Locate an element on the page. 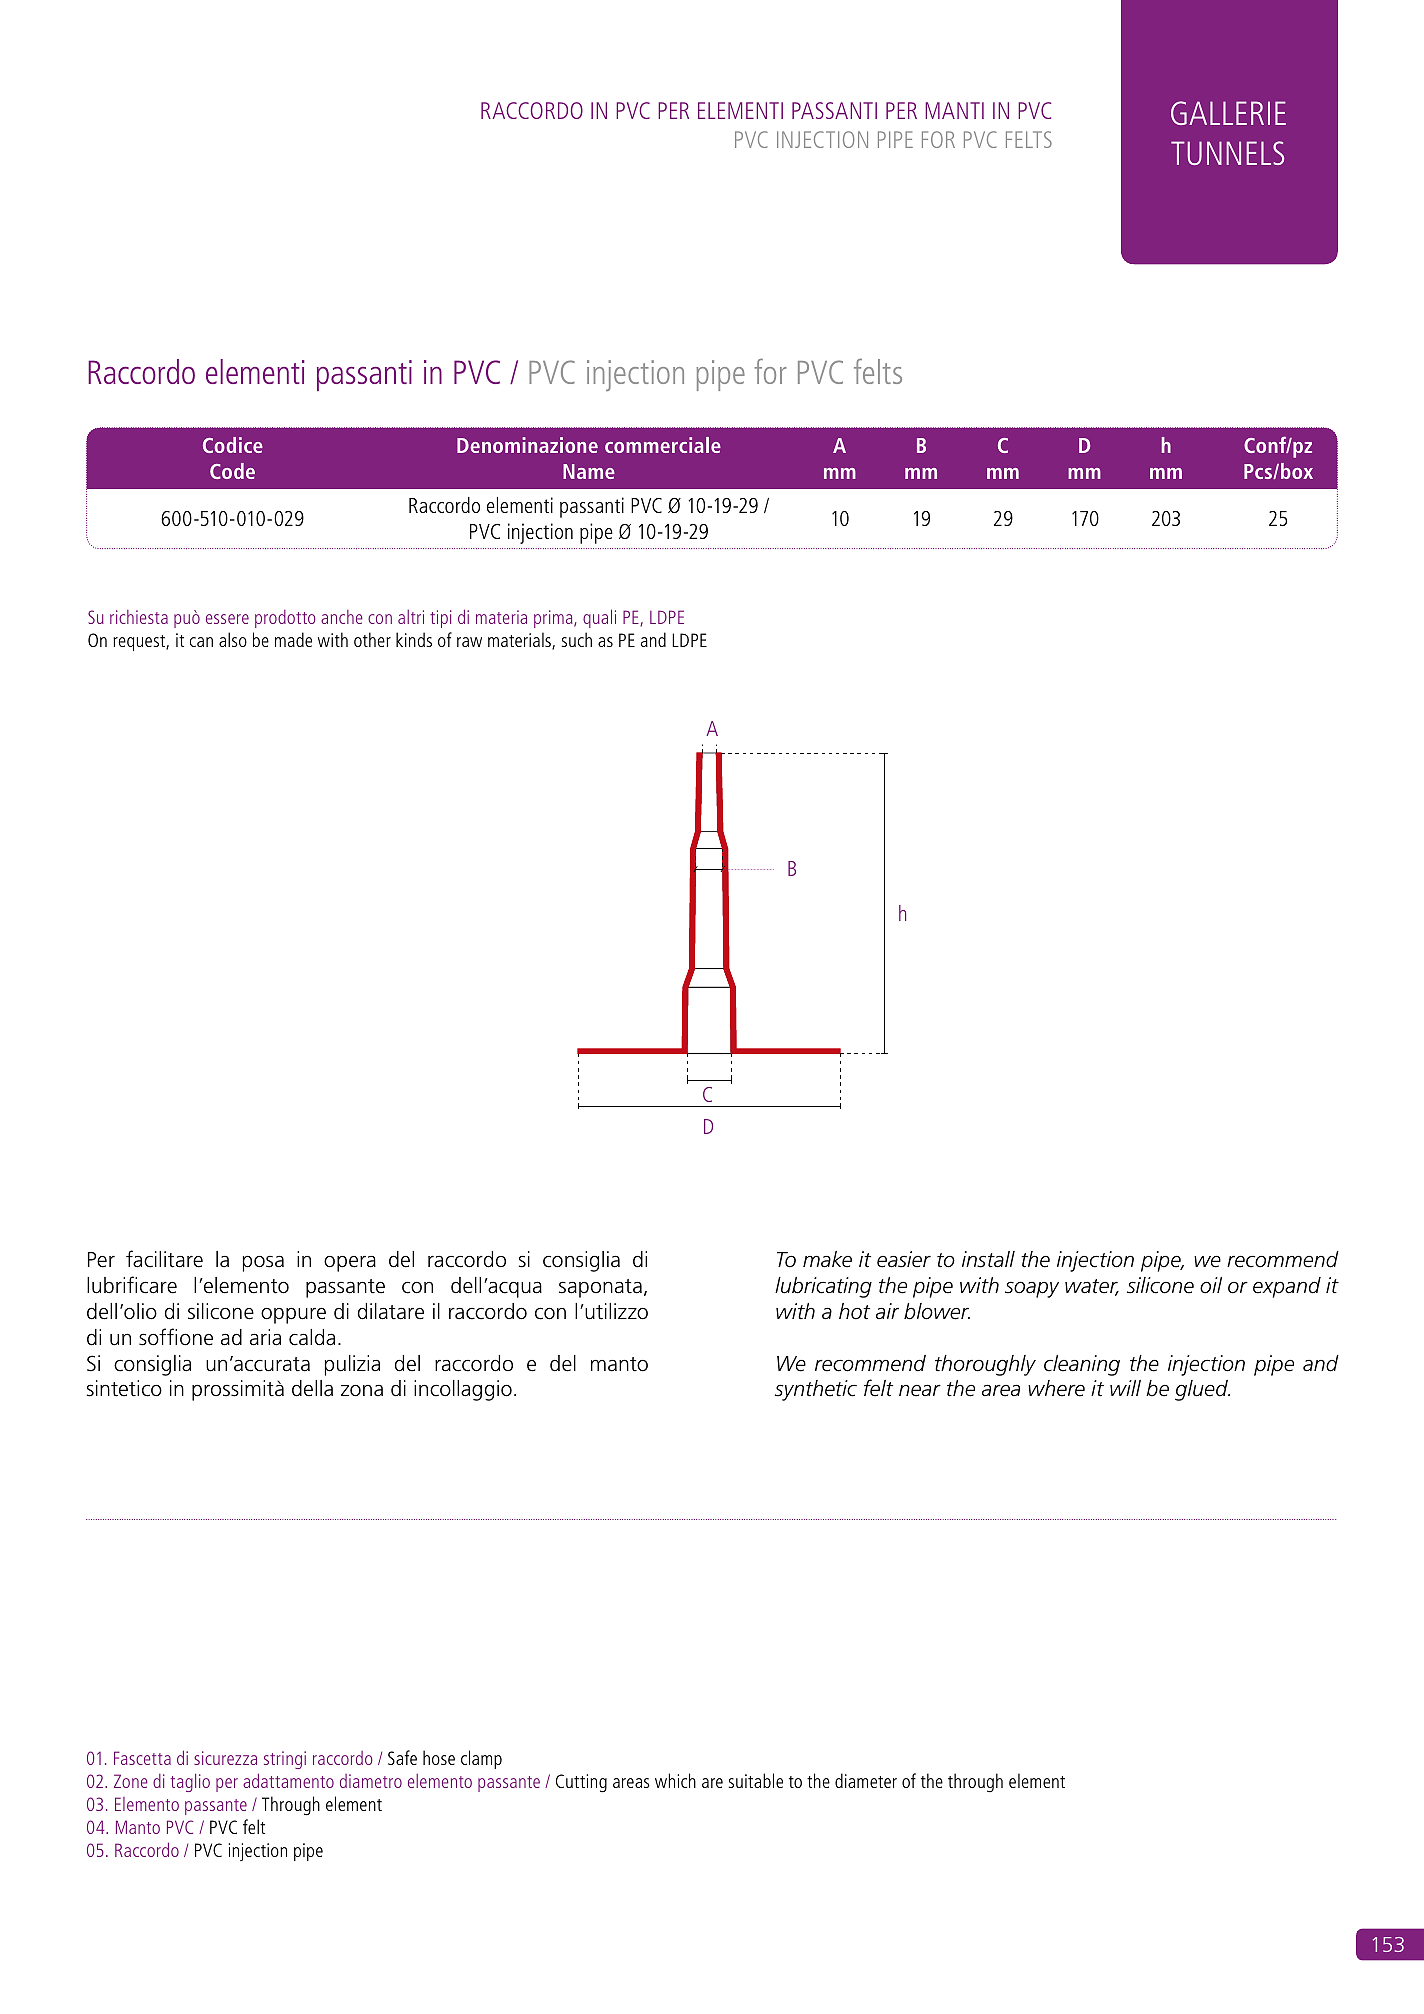  aria is located at coordinates (265, 1337).
